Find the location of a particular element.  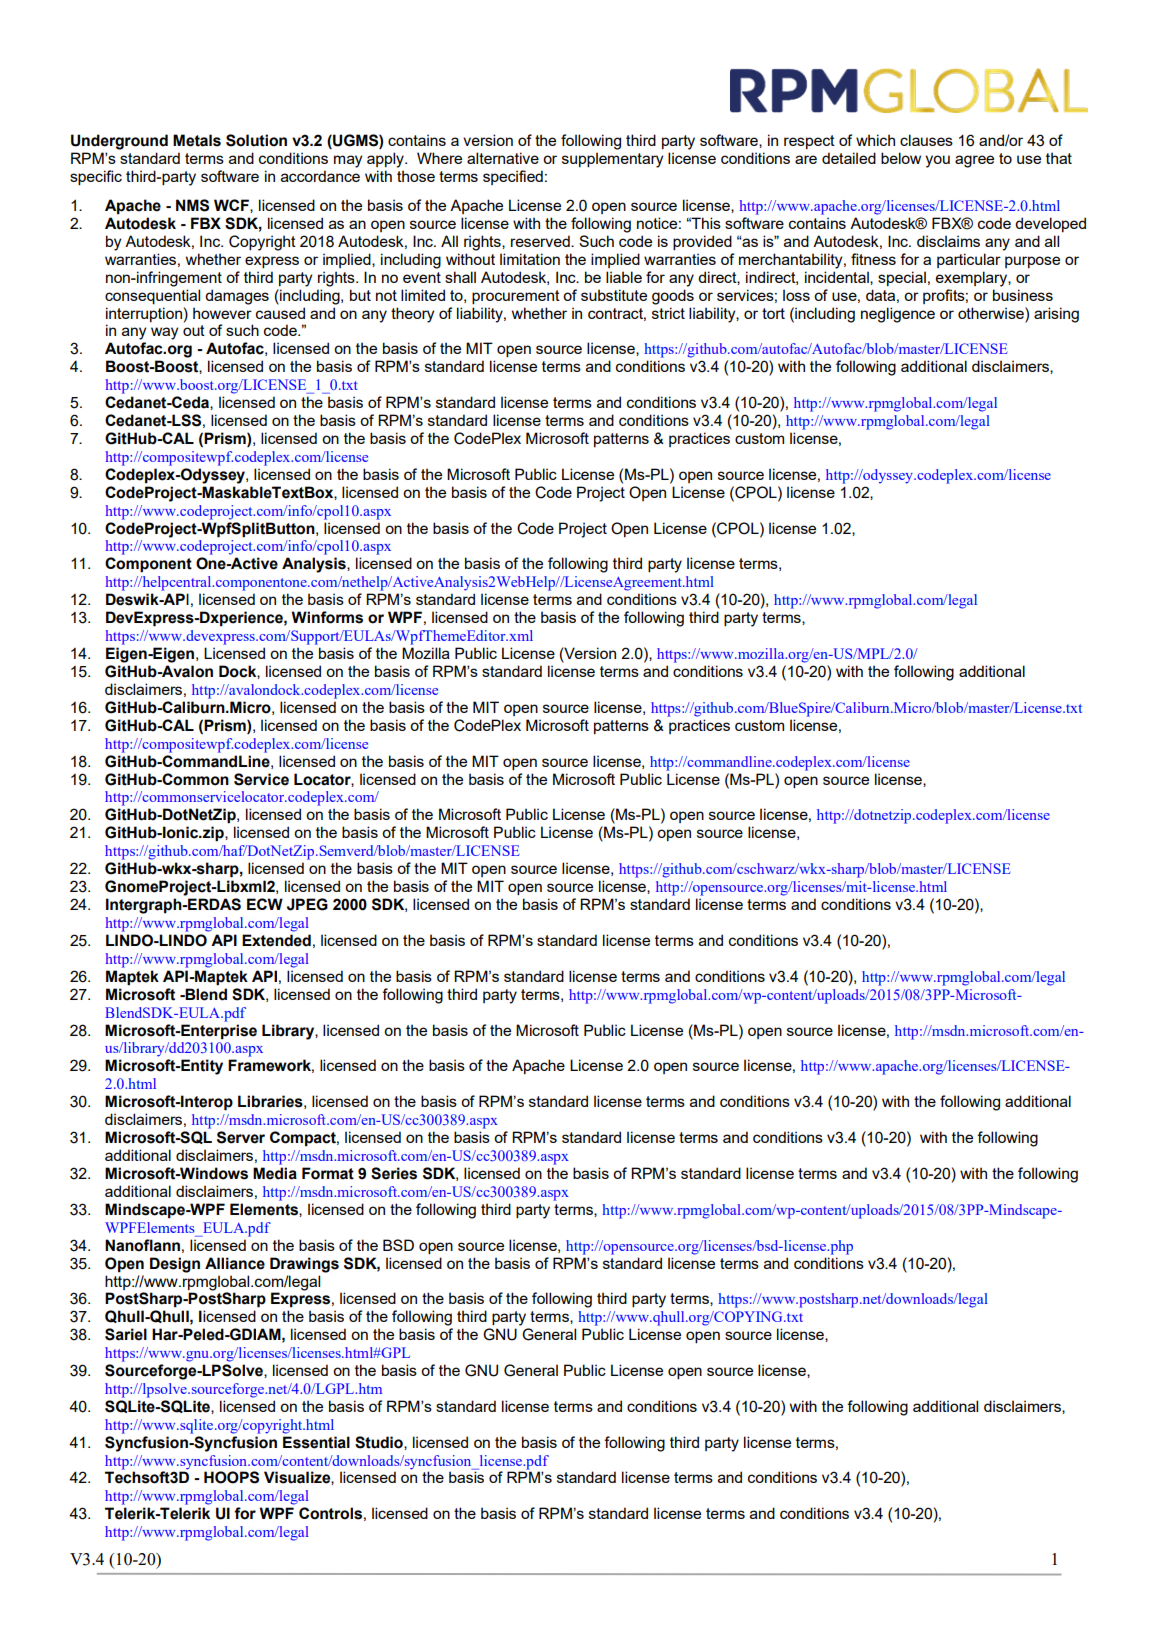

HOOPS is located at coordinates (231, 1477).
